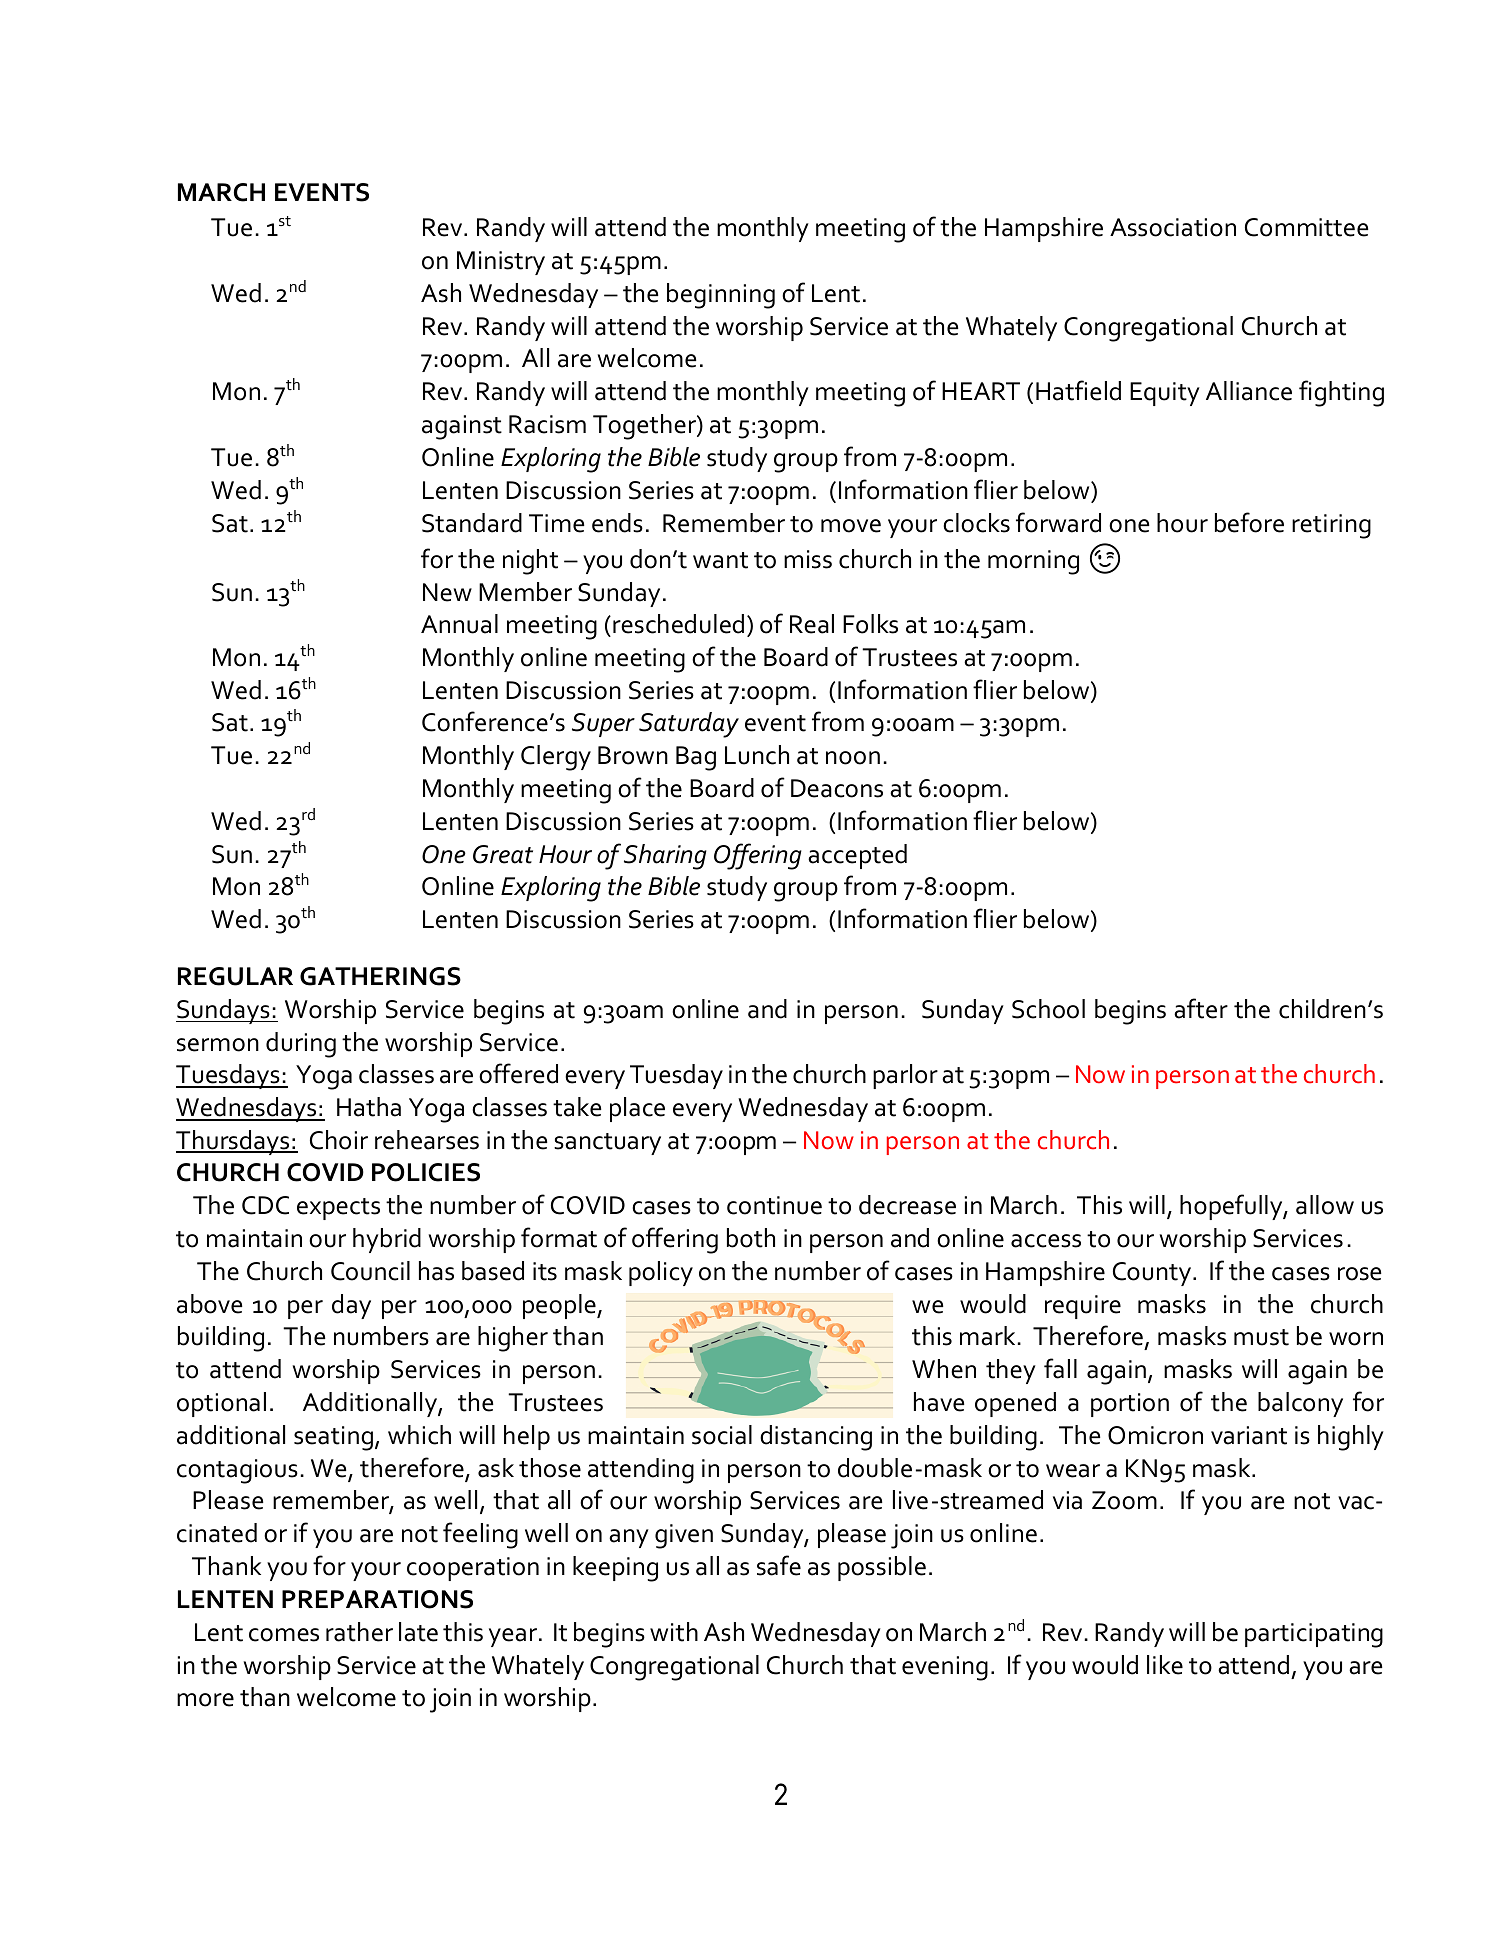  What do you see at coordinates (857, 856) in the document?
I see `accepted` at bounding box center [857, 856].
